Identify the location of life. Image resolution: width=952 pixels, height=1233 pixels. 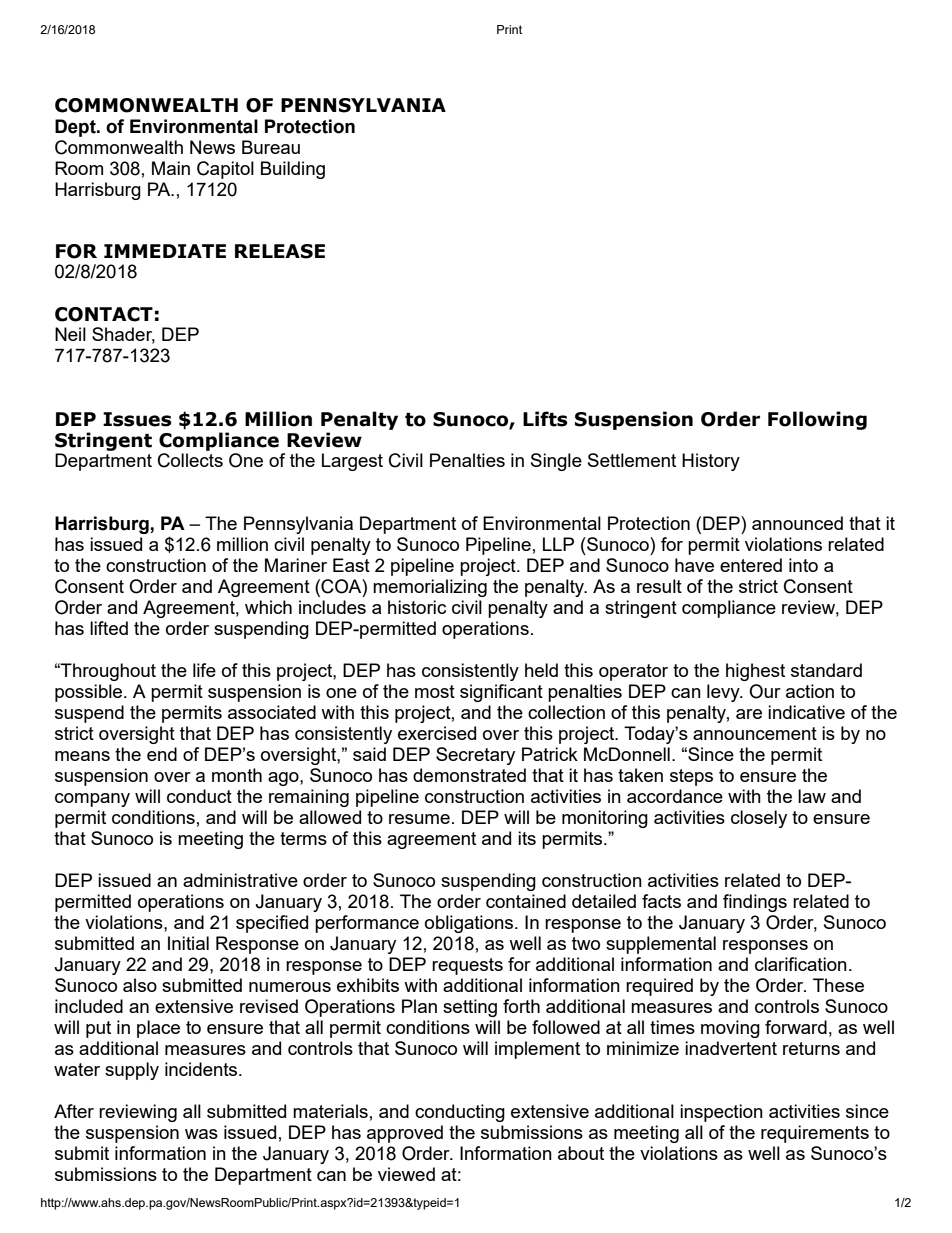
(204, 670).
